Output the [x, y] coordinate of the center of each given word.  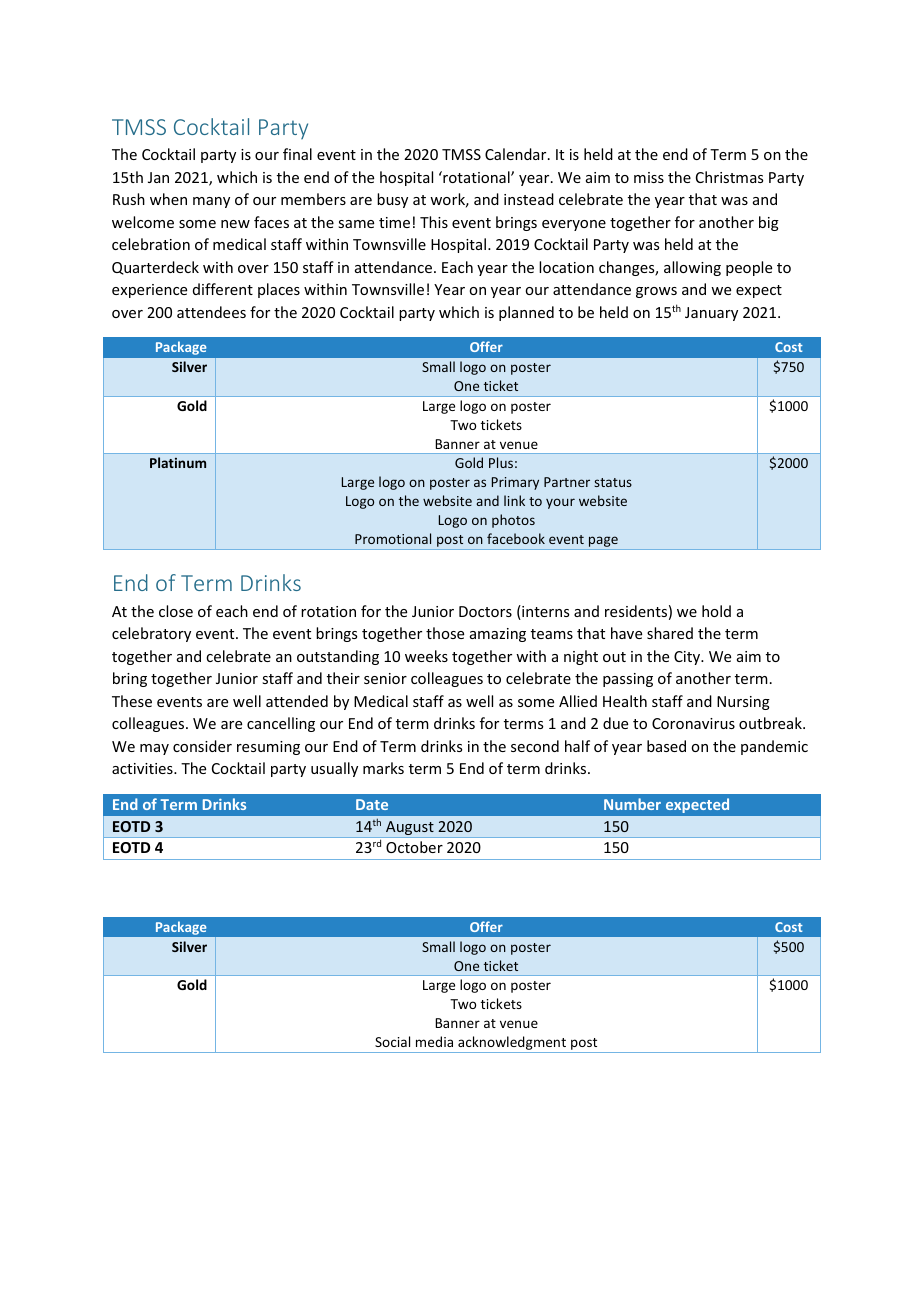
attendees [211, 312]
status [613, 482]
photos [513, 521]
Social [392, 1041]
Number [632, 804]
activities [143, 768]
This [434, 222]
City [688, 658]
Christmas [729, 177]
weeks [426, 656]
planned [526, 313]
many [211, 202]
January [711, 314]
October [414, 847]
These [132, 701]
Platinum [178, 462]
